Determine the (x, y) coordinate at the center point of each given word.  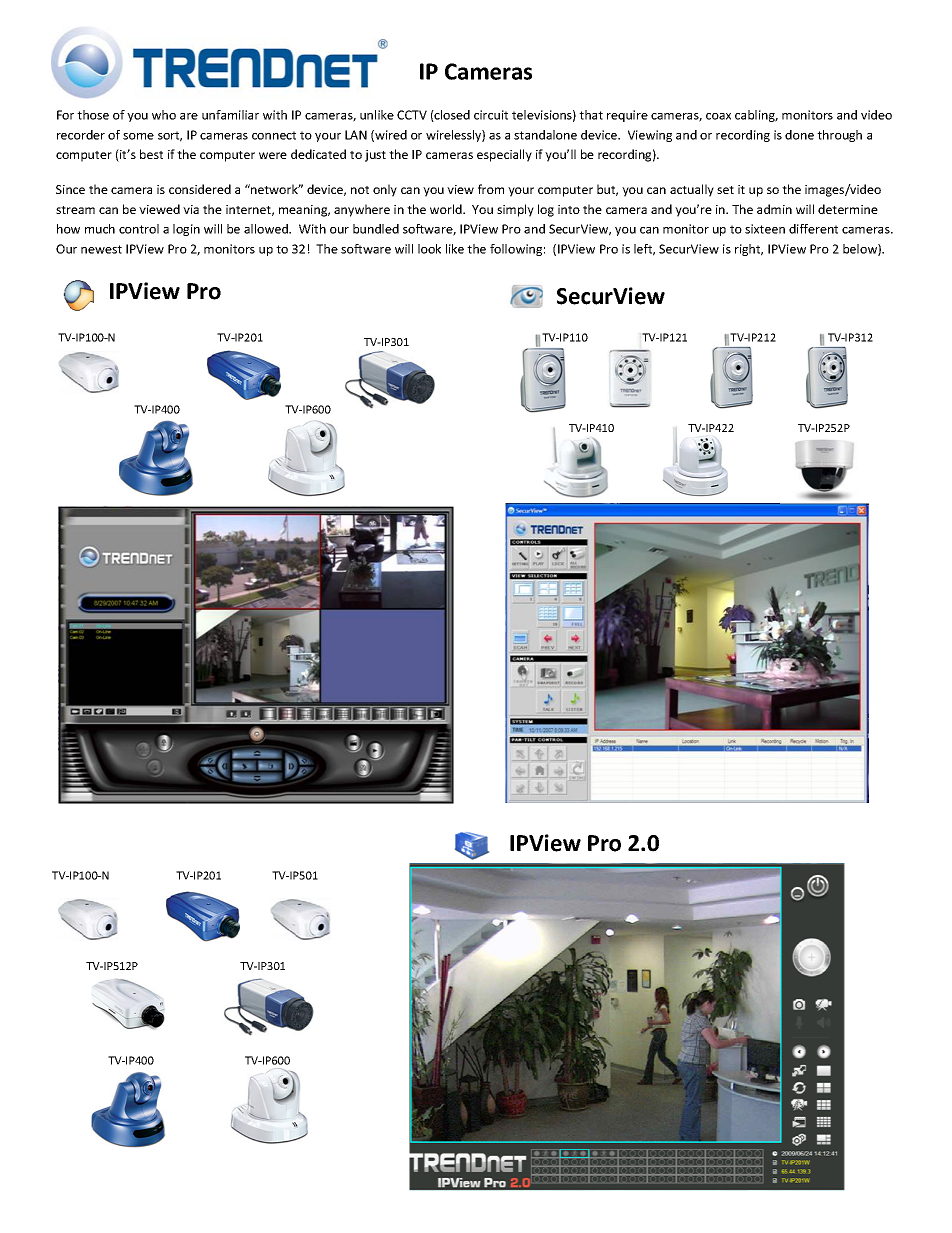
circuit (491, 115)
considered (200, 189)
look (429, 249)
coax (718, 116)
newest (101, 249)
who (164, 115)
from (491, 189)
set (725, 190)
